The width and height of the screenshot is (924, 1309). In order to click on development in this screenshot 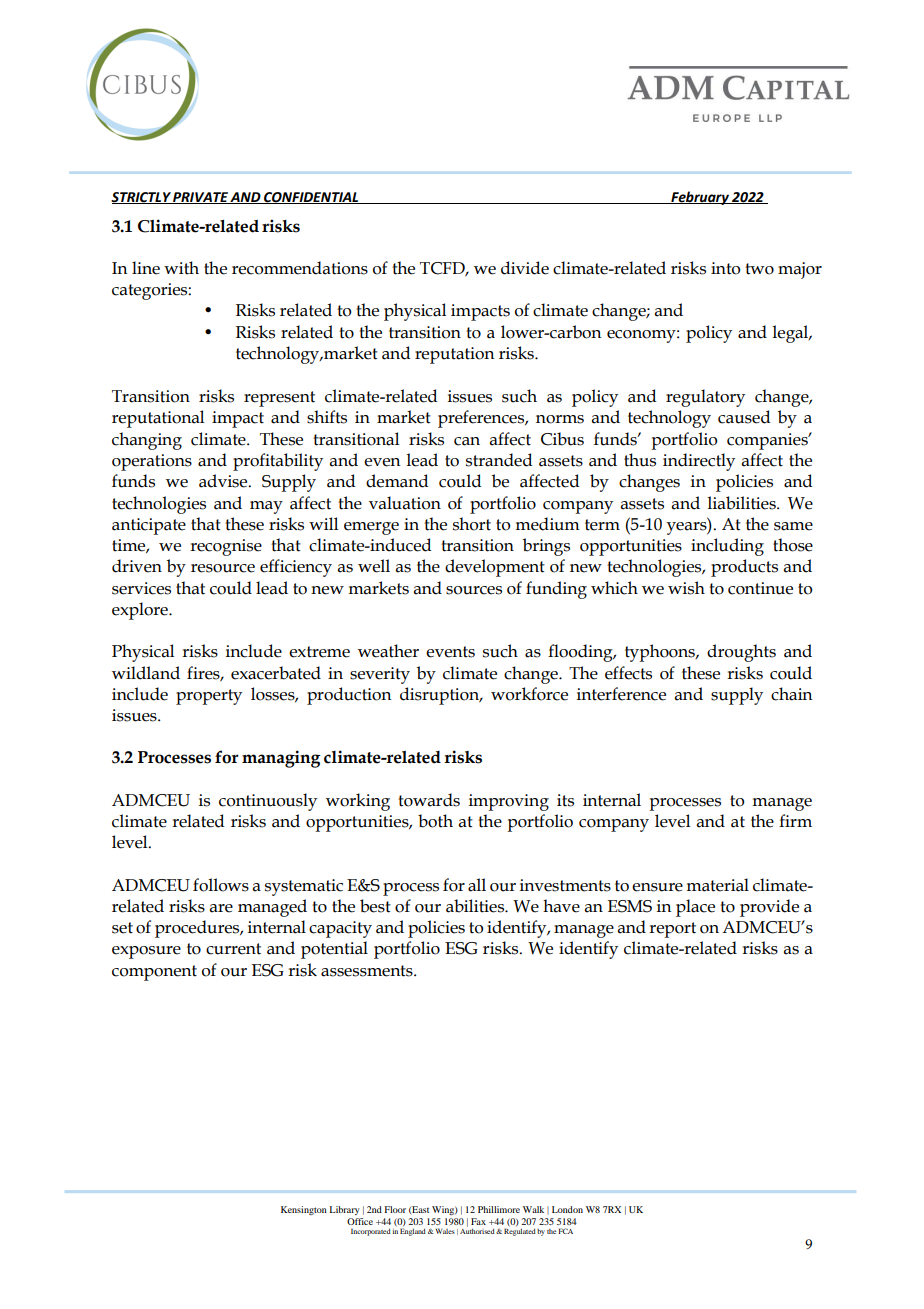, I will do `click(495, 568)`.
